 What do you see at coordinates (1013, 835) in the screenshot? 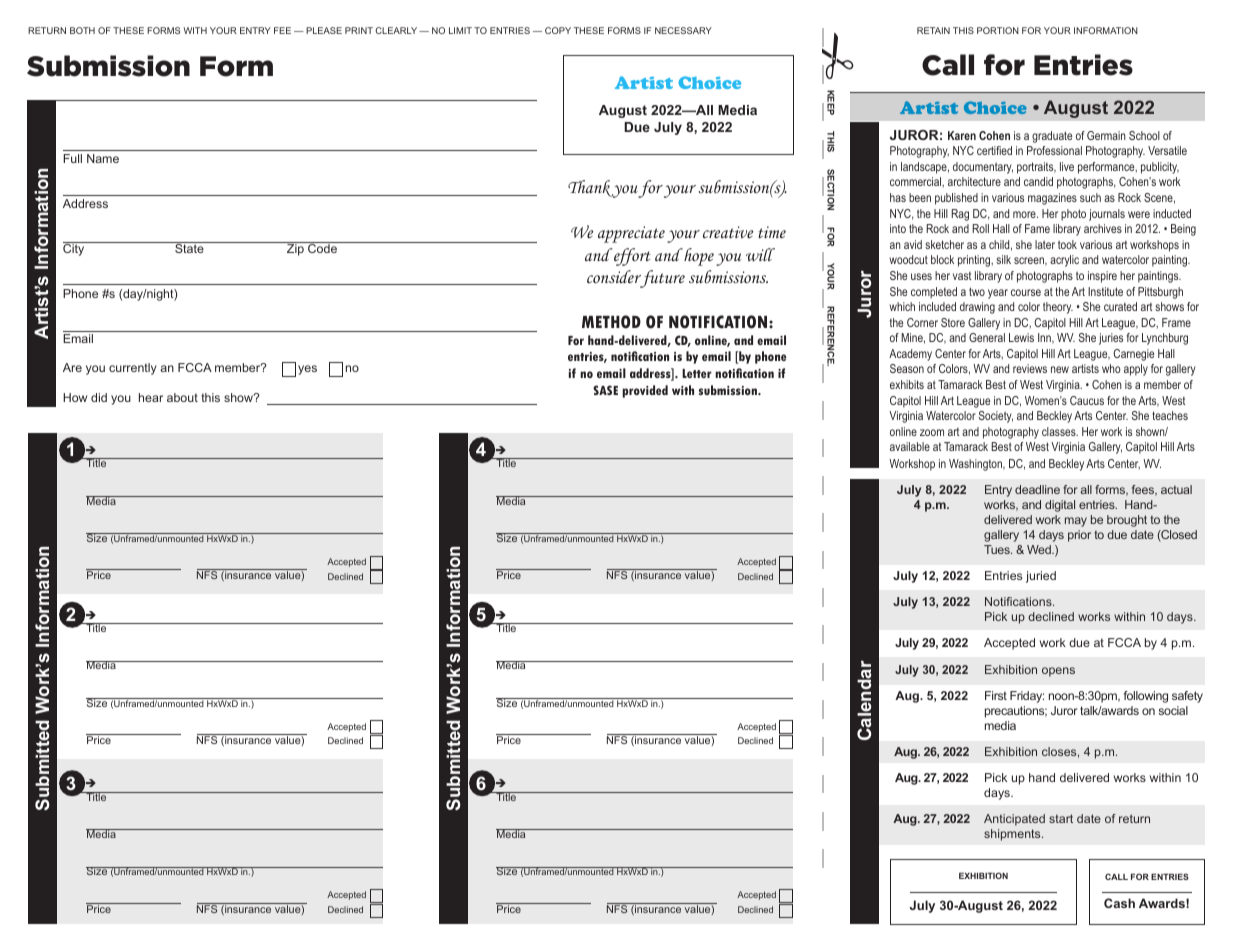
I see `shipments` at bounding box center [1013, 835].
